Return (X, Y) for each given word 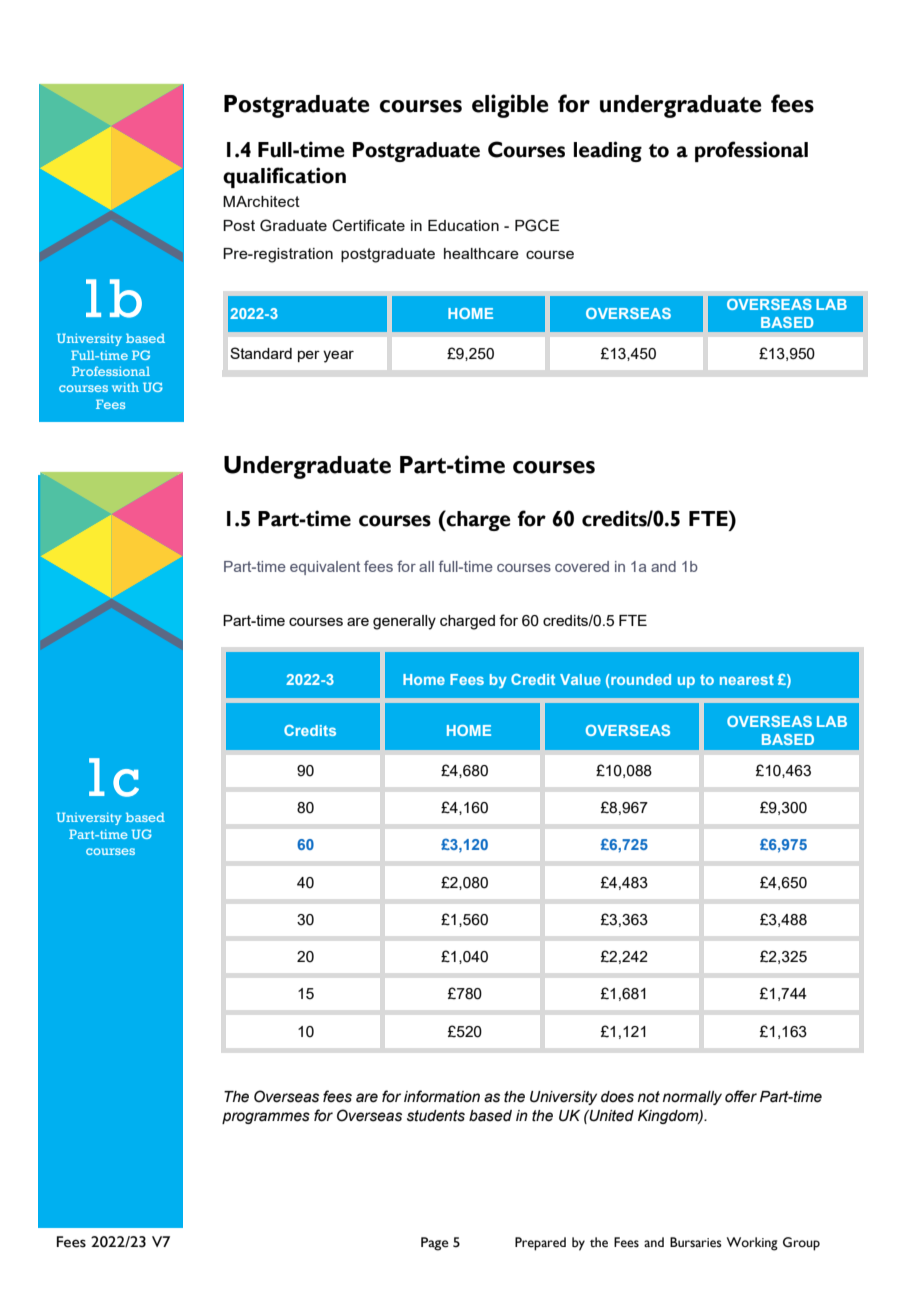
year (338, 356)
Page (435, 1244)
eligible (510, 106)
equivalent (325, 568)
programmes (266, 1118)
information (442, 1096)
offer (741, 1096)
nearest (747, 679)
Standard (261, 353)
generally (404, 622)
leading (608, 151)
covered (582, 566)
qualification (284, 177)
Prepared (540, 1244)
